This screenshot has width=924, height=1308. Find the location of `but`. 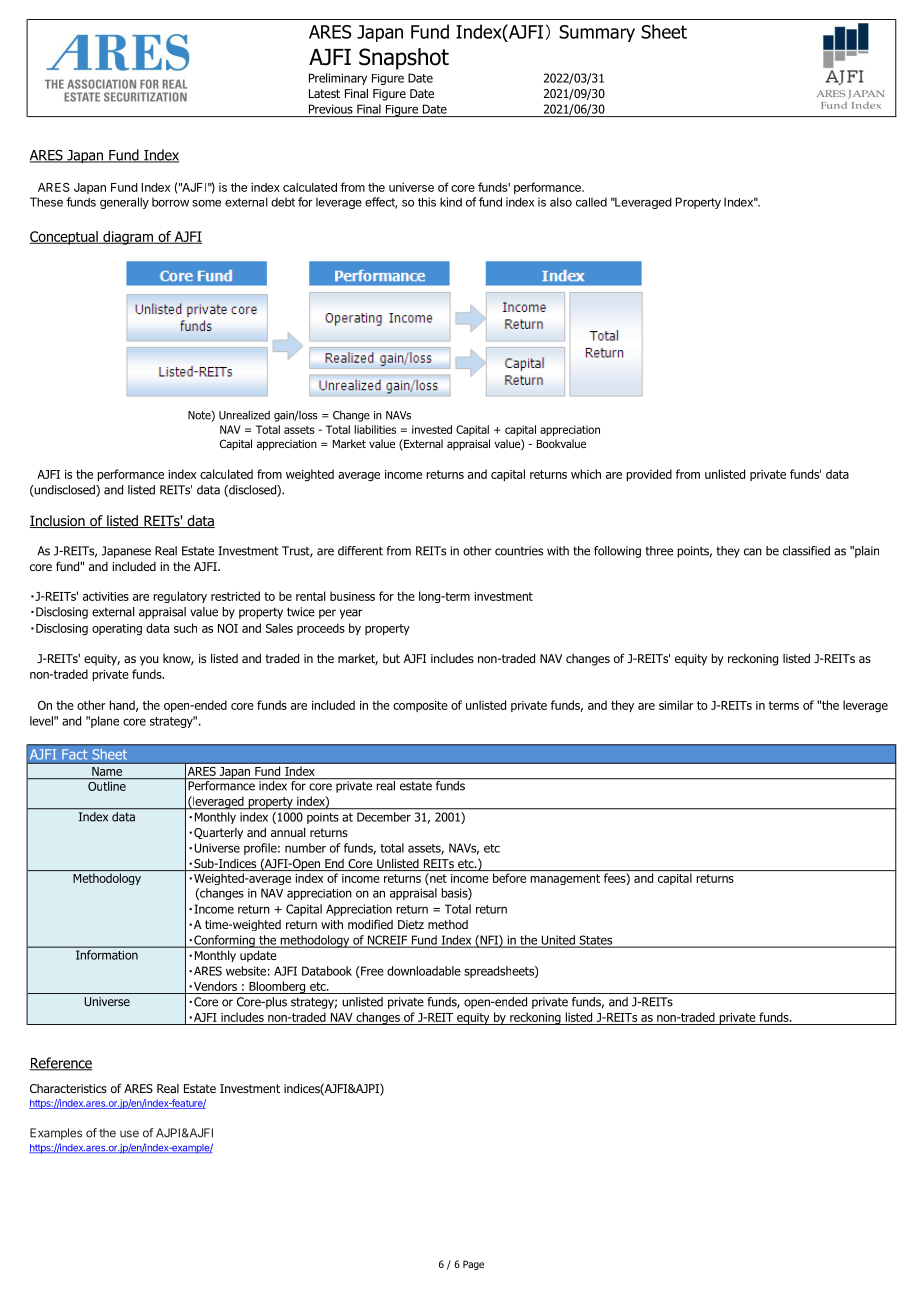

but is located at coordinates (391, 658).
